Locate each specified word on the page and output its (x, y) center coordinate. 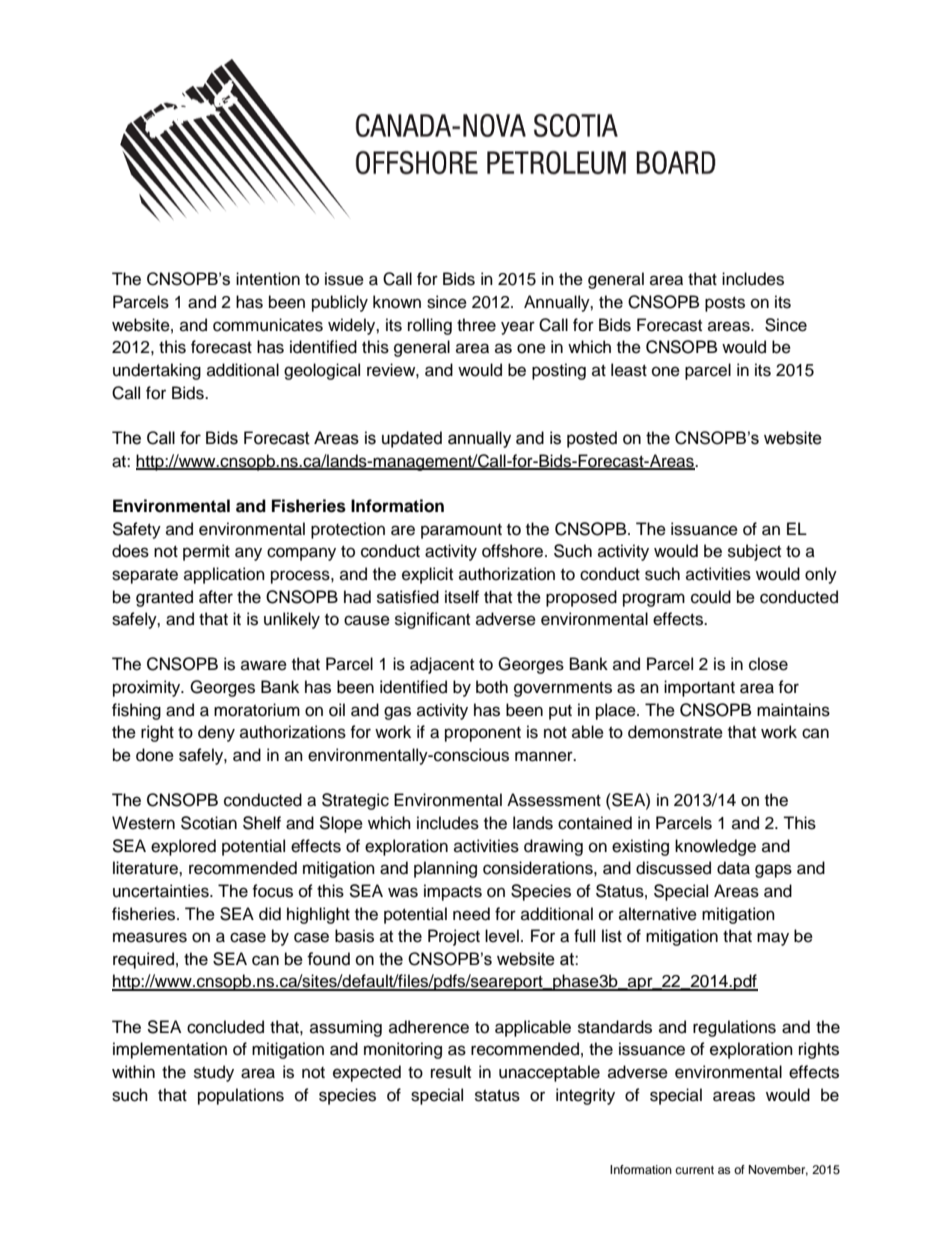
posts (725, 304)
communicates (268, 325)
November (778, 1170)
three (476, 325)
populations (241, 1096)
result (451, 1072)
